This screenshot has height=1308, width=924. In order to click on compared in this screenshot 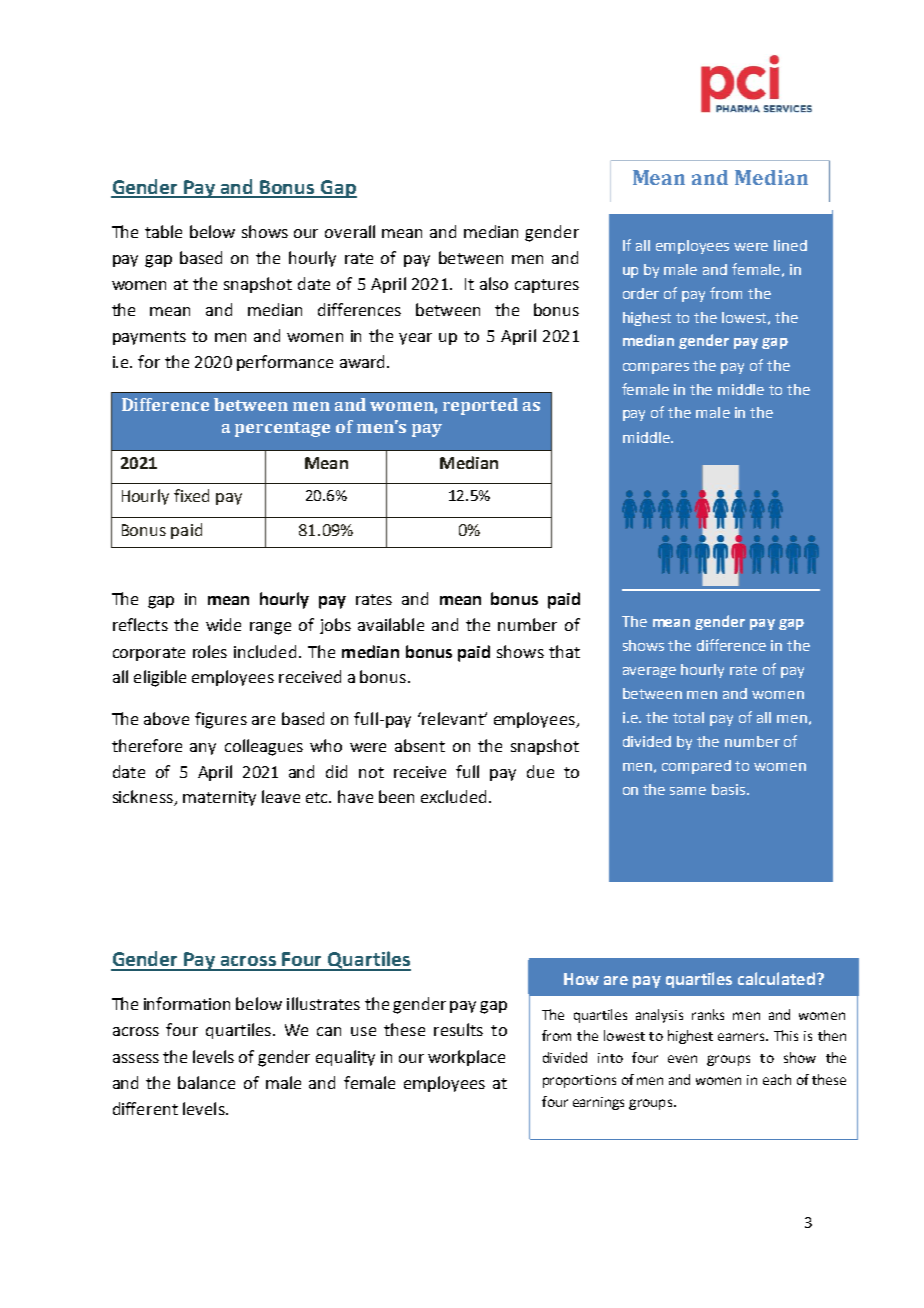, I will do `click(696, 767)`.
